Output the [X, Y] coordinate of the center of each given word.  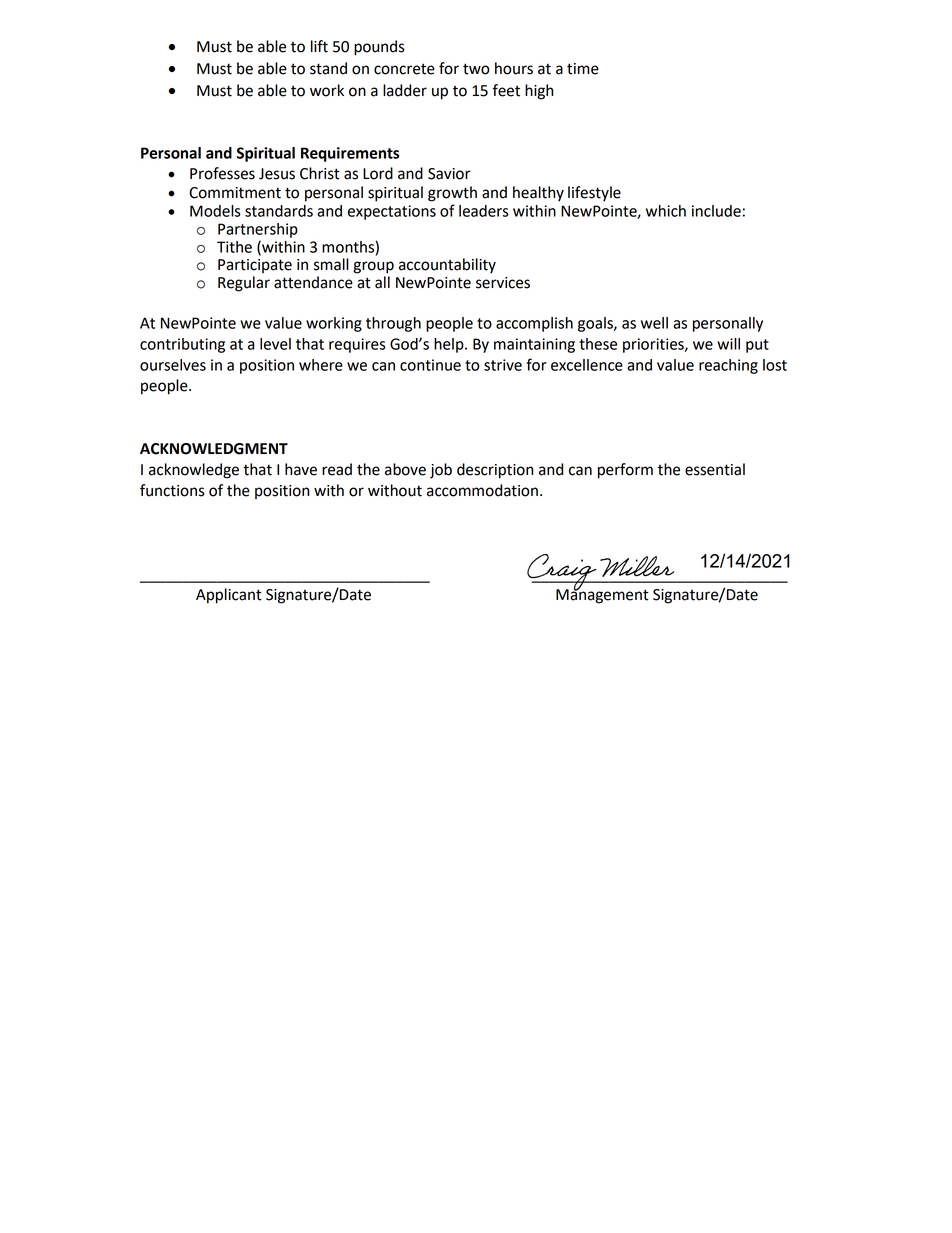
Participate [255, 266]
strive [503, 365]
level [275, 344]
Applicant [229, 596]
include [716, 211]
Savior [449, 174]
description [495, 471]
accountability [447, 266]
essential [715, 469]
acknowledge [194, 471]
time [583, 69]
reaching [728, 366]
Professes [222, 173]
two [476, 69]
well [654, 323]
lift [319, 46]
